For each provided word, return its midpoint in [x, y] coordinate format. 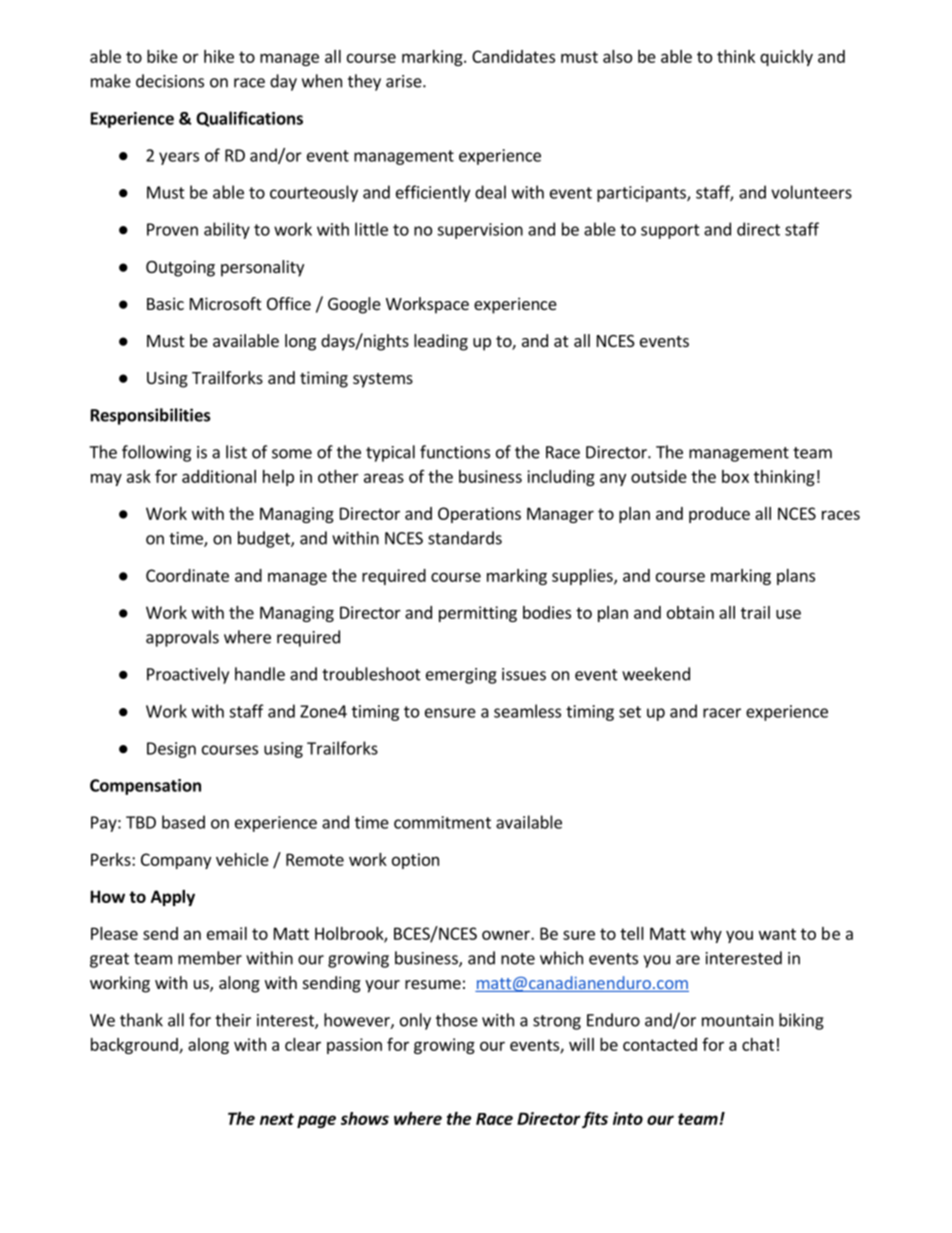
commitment [442, 822]
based [183, 822]
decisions [170, 81]
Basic [165, 303]
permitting [478, 614]
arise [405, 81]
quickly [786, 58]
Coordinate [187, 575]
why [706, 935]
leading [441, 342]
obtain [690, 612]
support [670, 231]
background [135, 1046]
